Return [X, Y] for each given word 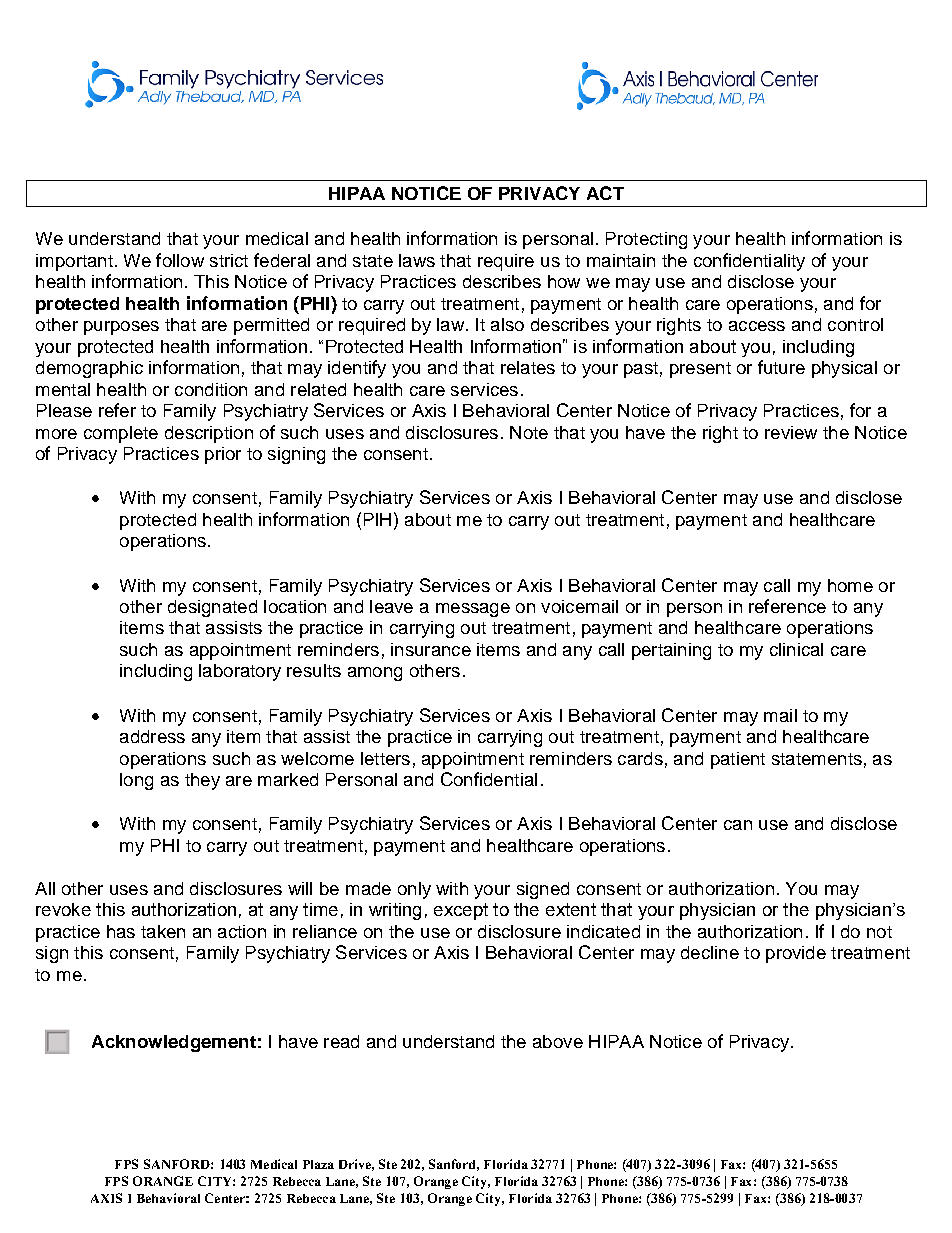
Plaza [318, 1164]
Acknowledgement [174, 1043]
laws [417, 260]
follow [180, 260]
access [757, 326]
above [558, 1041]
